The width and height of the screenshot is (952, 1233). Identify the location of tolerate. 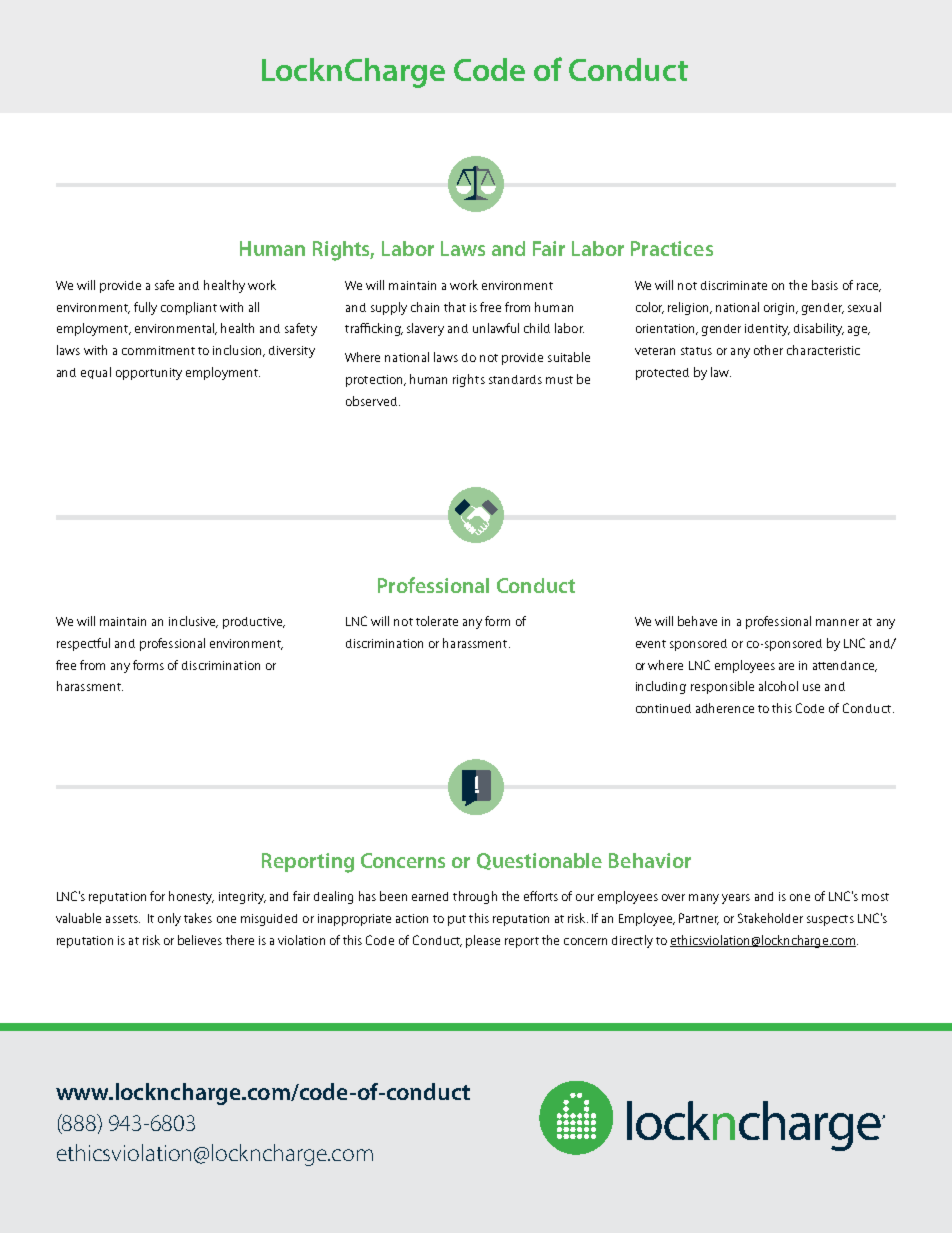
(437, 621).
